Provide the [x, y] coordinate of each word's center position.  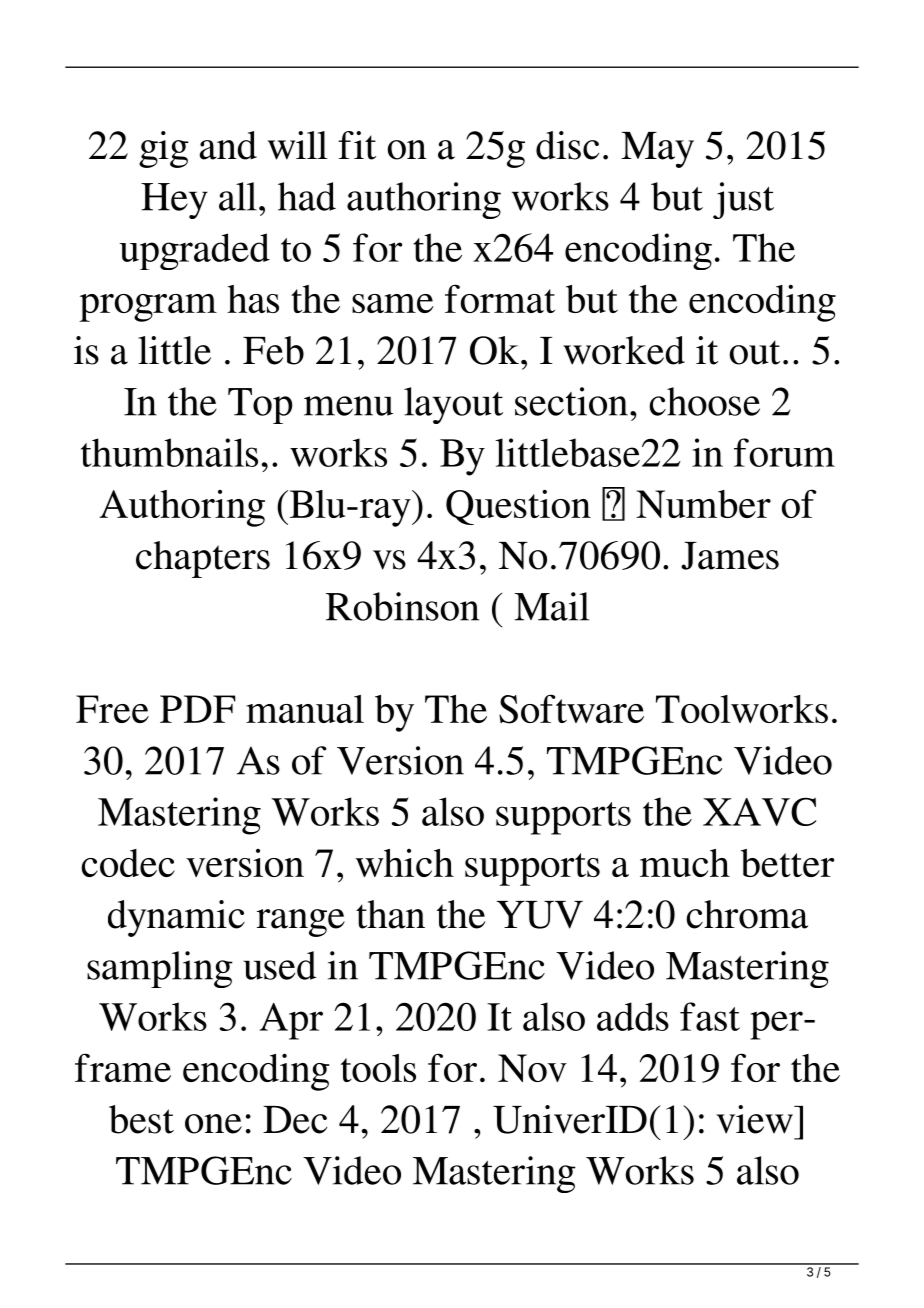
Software [571, 709]
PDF [198, 709]
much [685, 863]
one [213, 1124]
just [743, 200]
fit [357, 145]
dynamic [176, 918]
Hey [174, 201]
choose [704, 401]
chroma [747, 914]
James [730, 556]
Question [518, 507]
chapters [203, 559]
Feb [273, 350]
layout [453, 405]
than [390, 914]
